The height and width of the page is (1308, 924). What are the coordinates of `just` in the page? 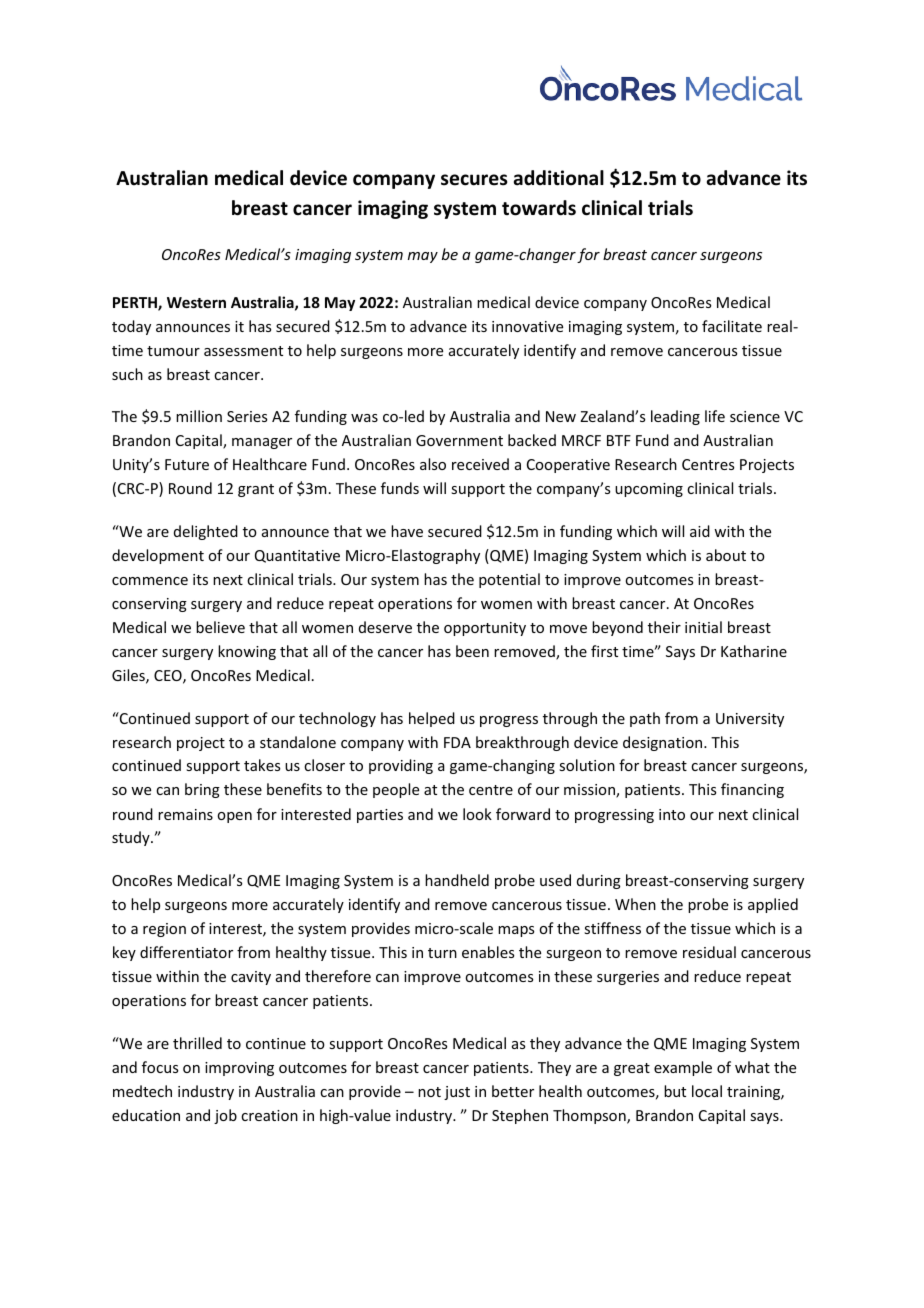 It's located at (457, 1093).
